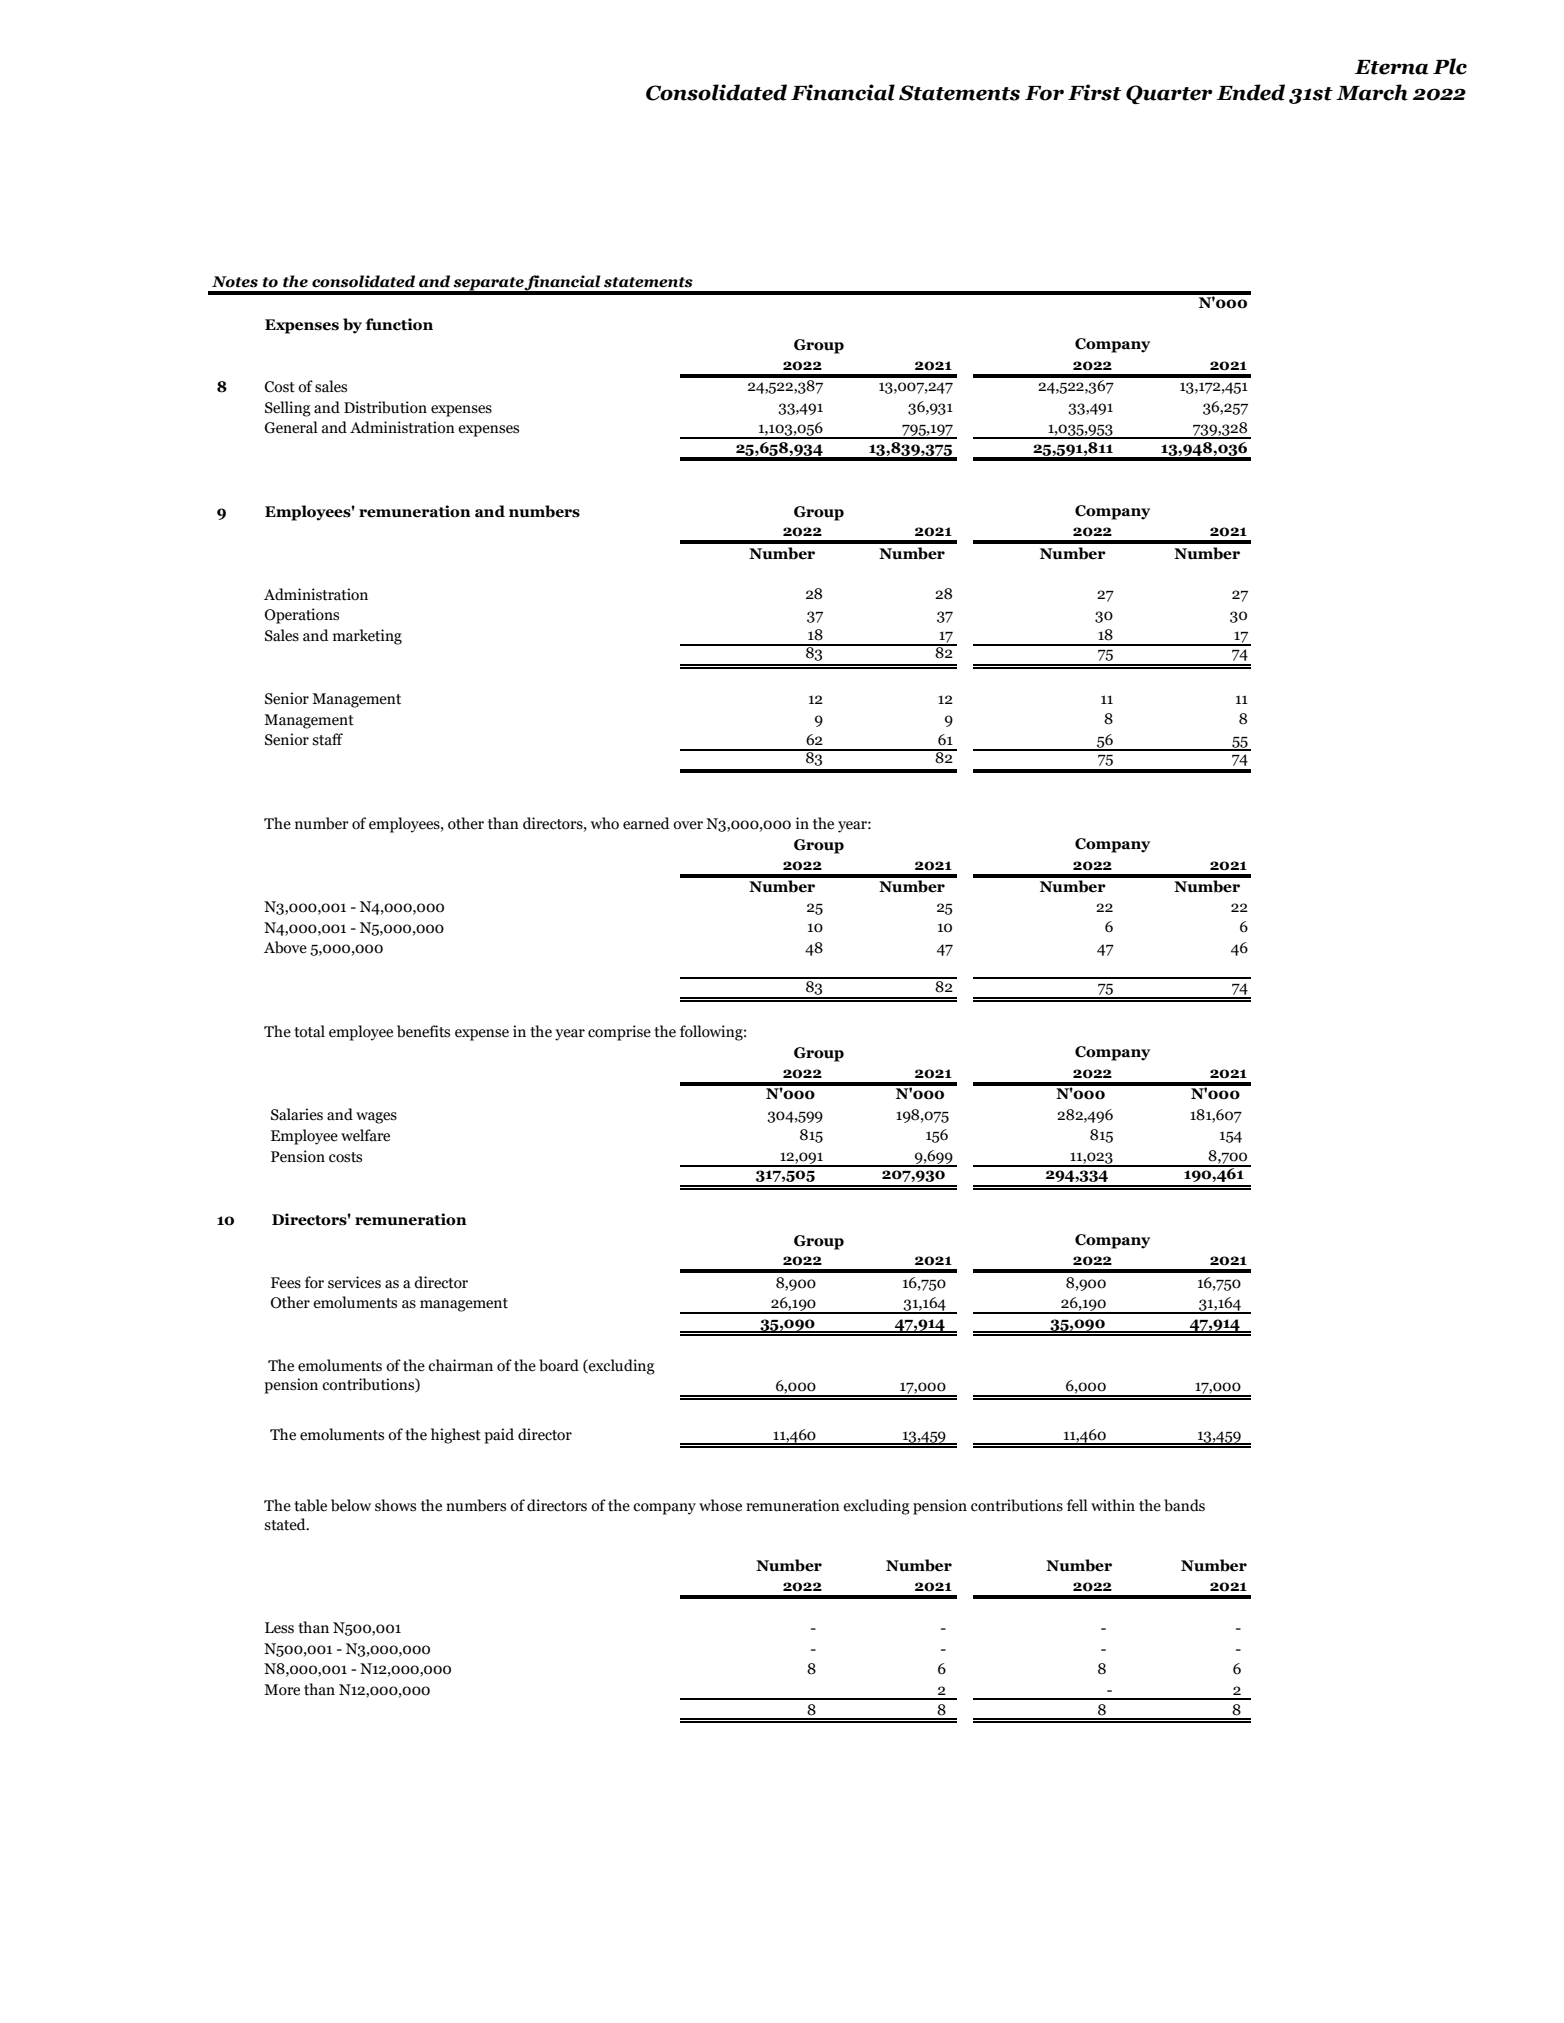 This image has width=1564, height=2023. I want to click on within, so click(1113, 1505).
